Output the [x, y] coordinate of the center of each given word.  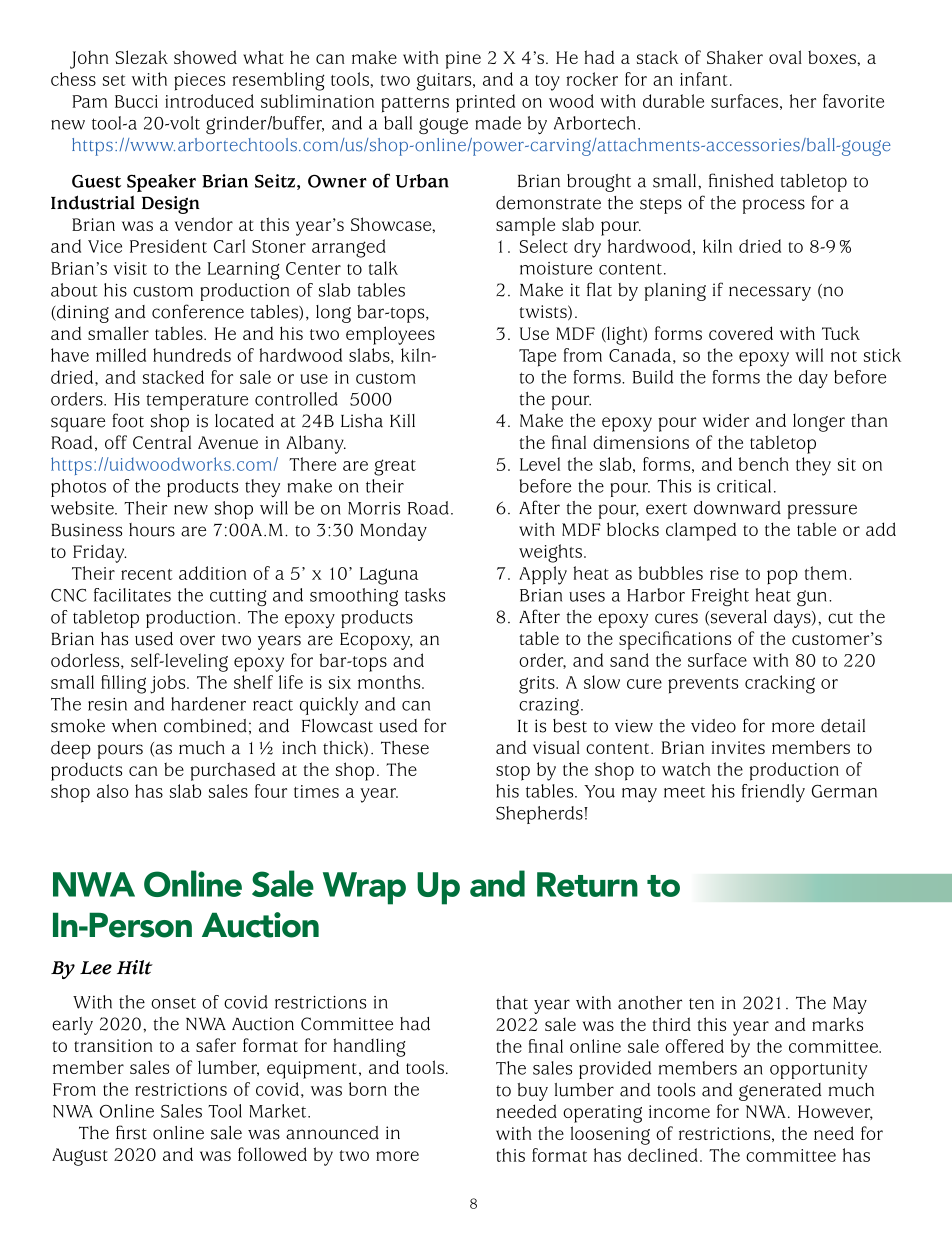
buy [533, 1092]
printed [485, 103]
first [131, 1132]
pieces [199, 82]
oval [785, 57]
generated [780, 1092]
